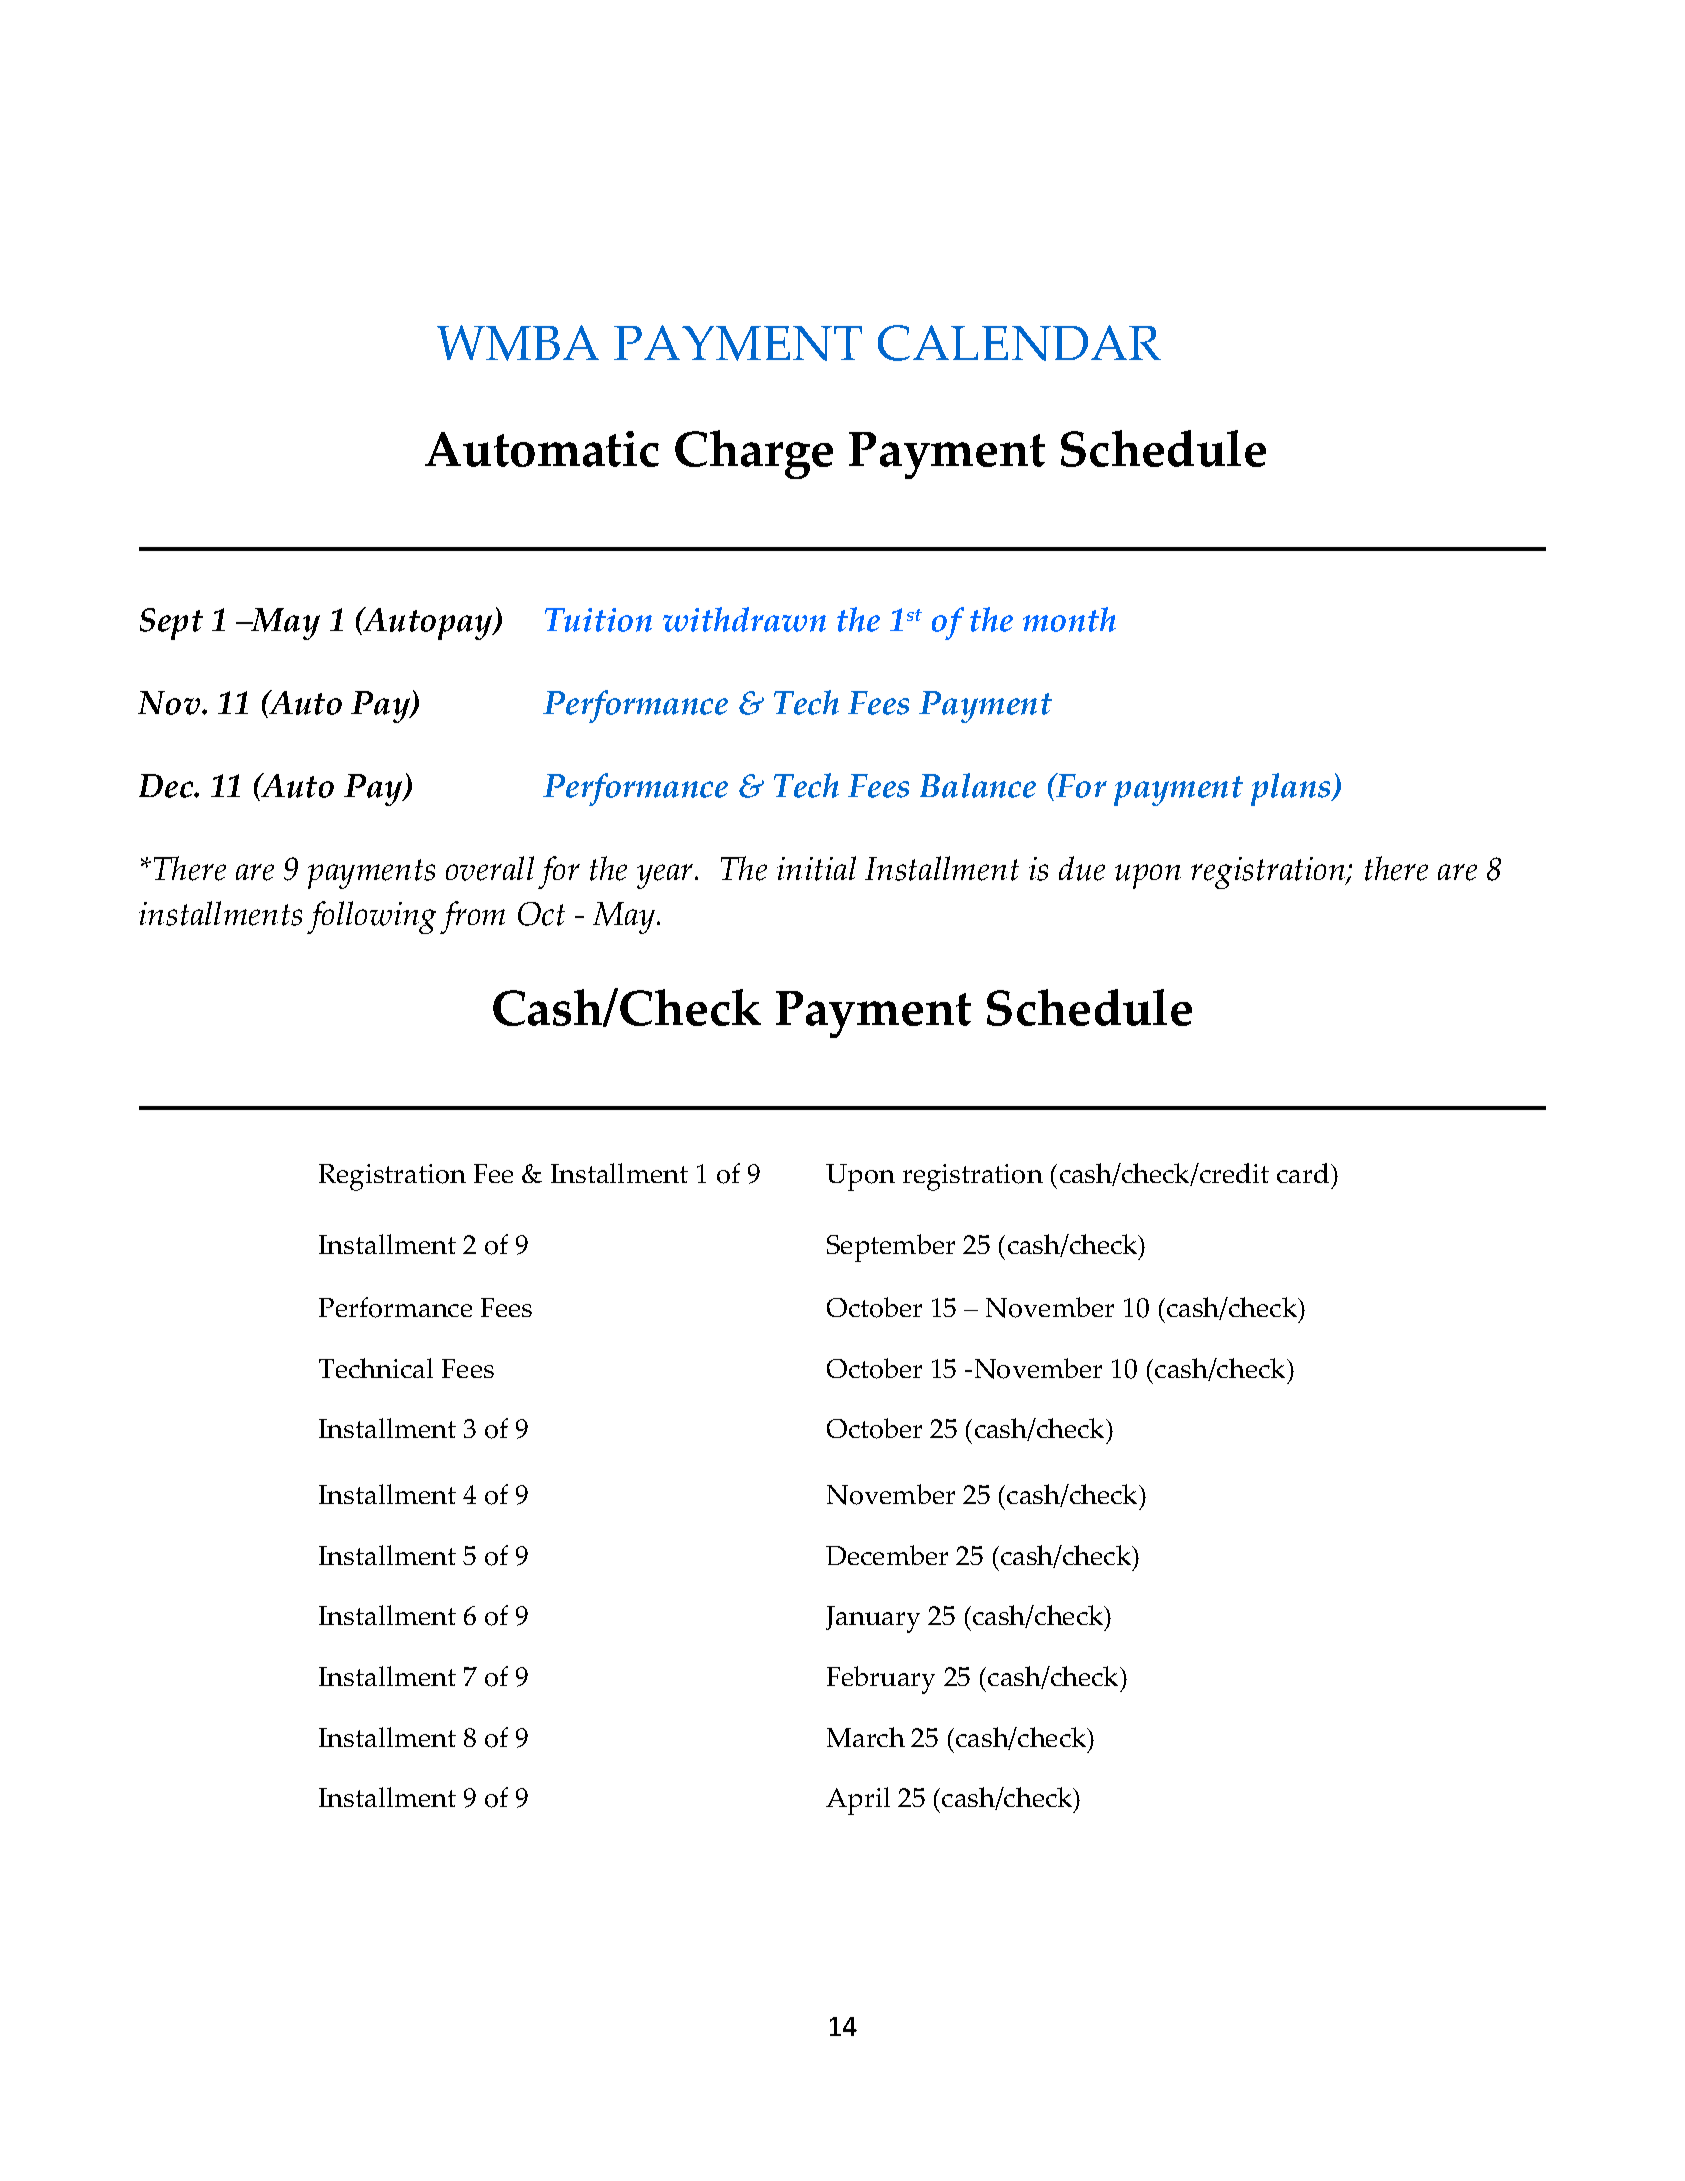 The height and width of the document is (2181, 1685). I want to click on overall, so click(490, 868).
